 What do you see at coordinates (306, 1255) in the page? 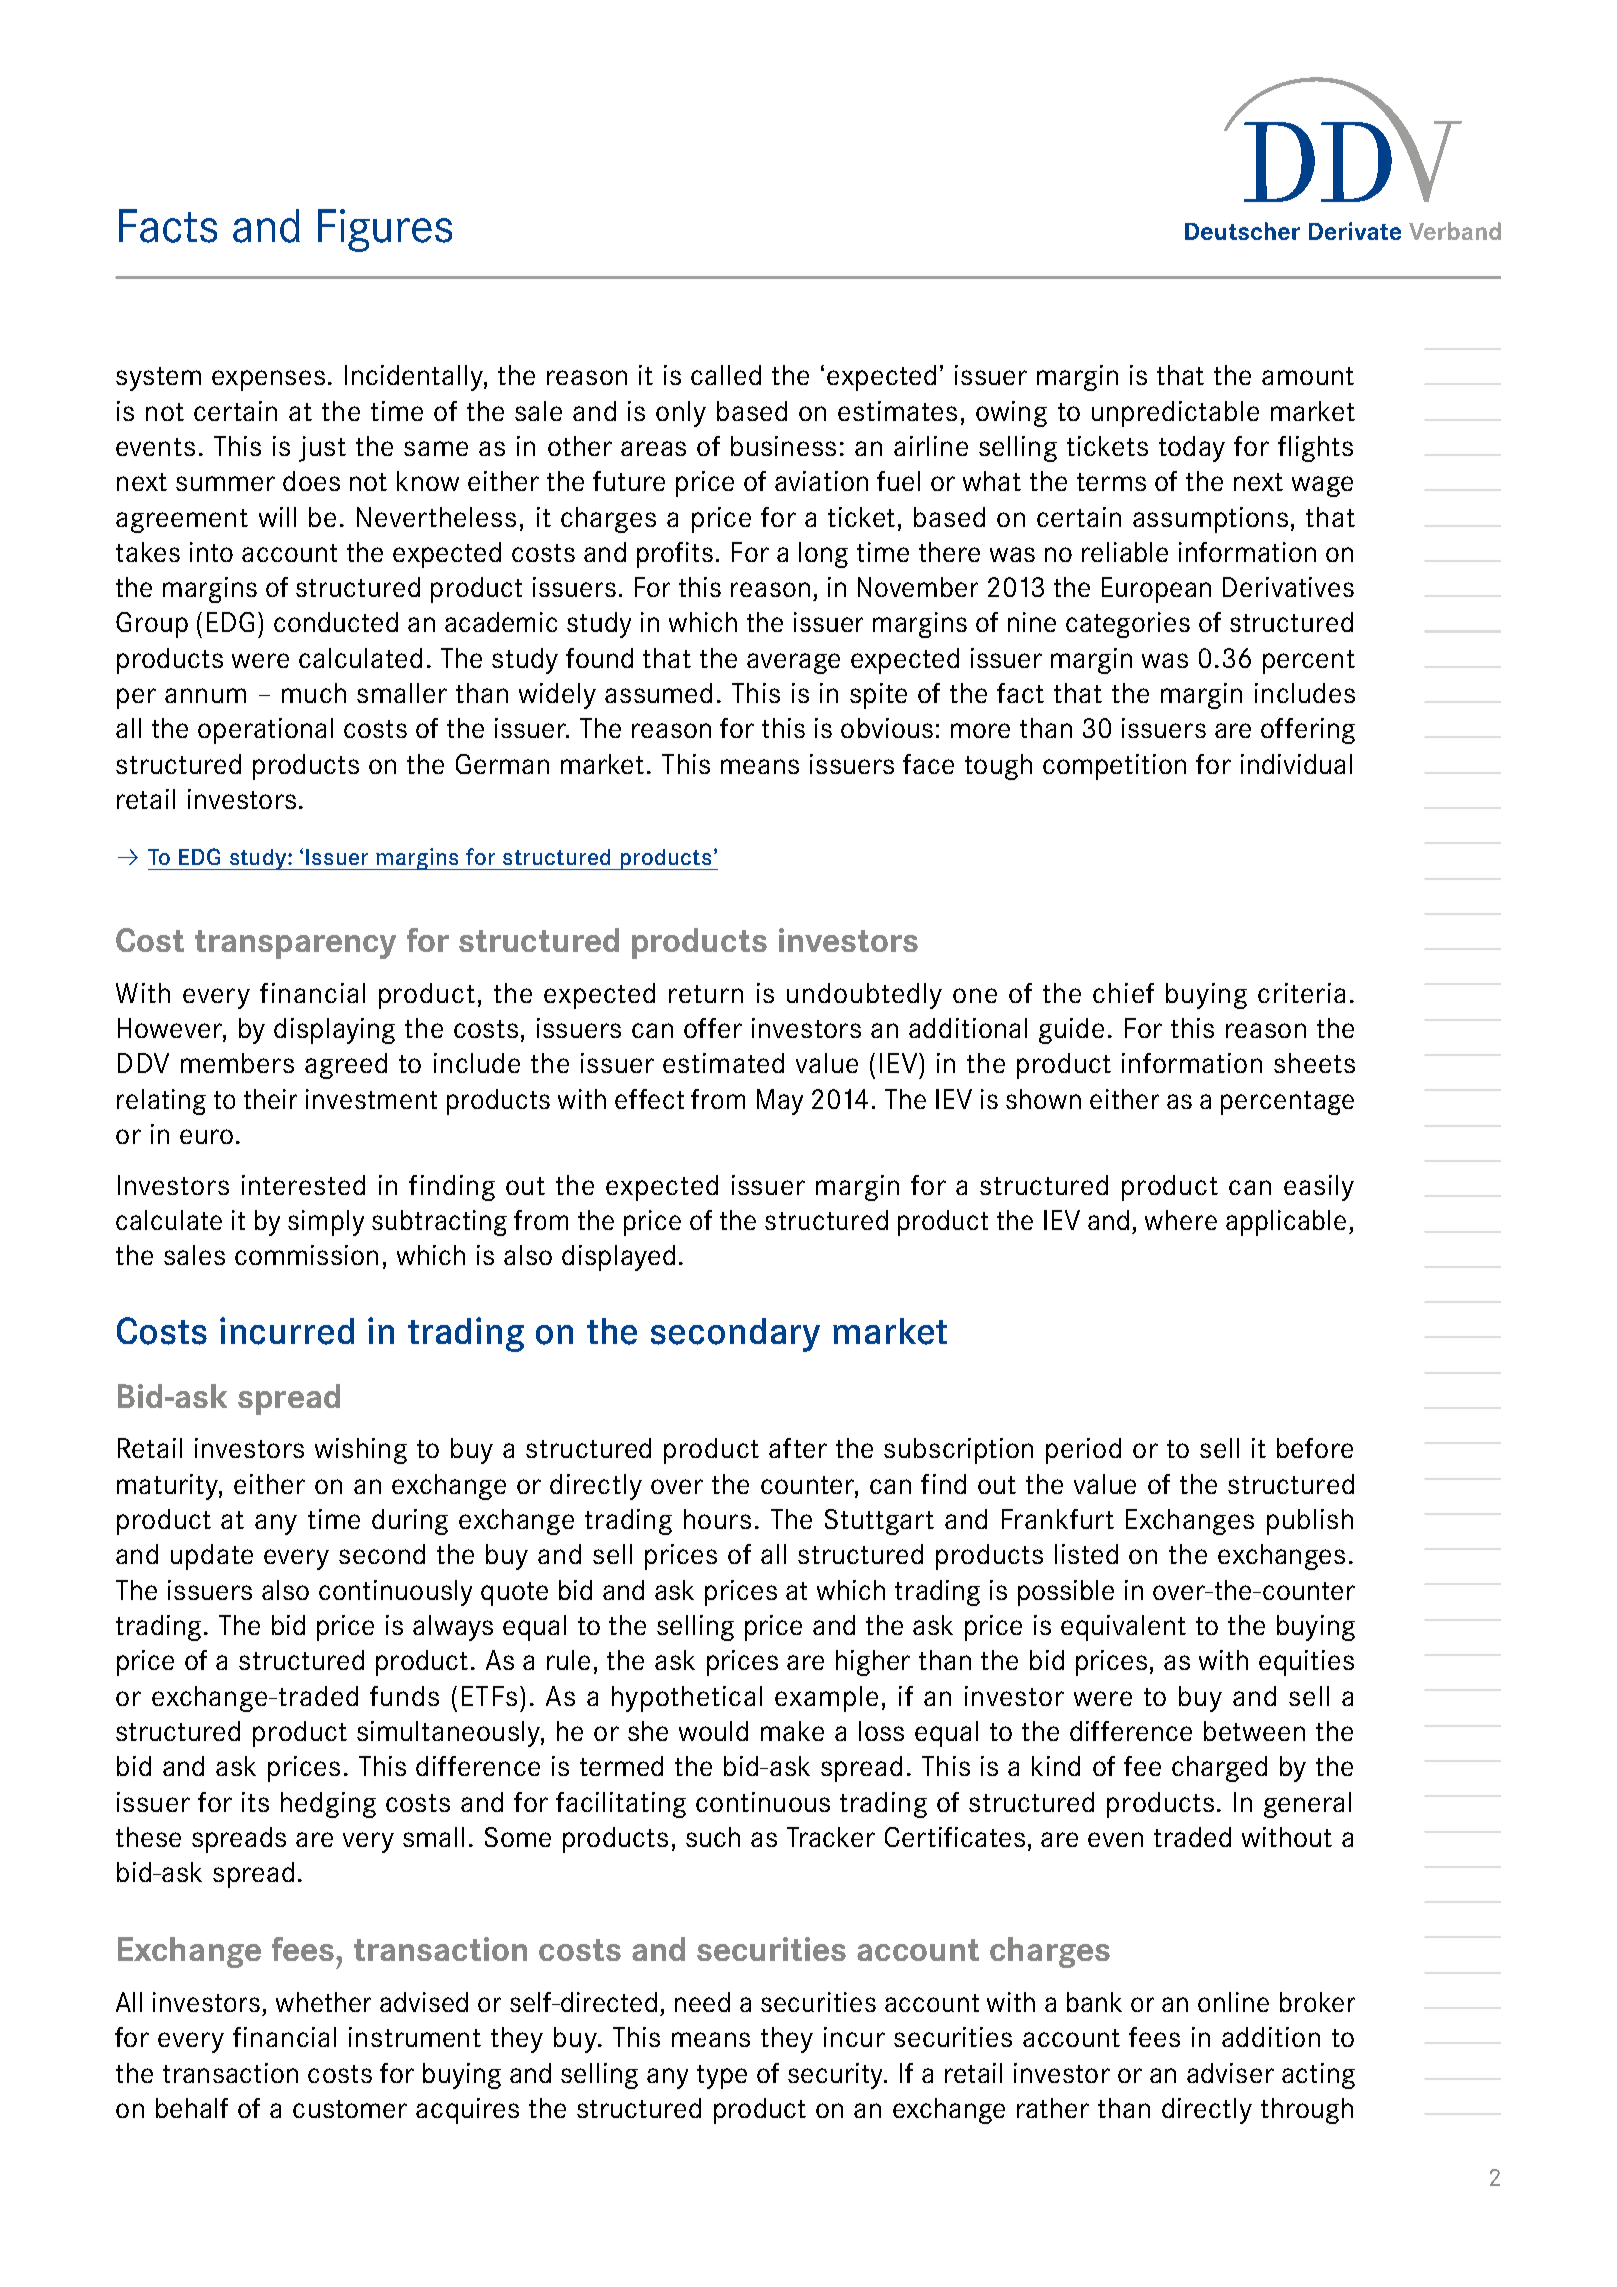
I see `commission` at bounding box center [306, 1255].
